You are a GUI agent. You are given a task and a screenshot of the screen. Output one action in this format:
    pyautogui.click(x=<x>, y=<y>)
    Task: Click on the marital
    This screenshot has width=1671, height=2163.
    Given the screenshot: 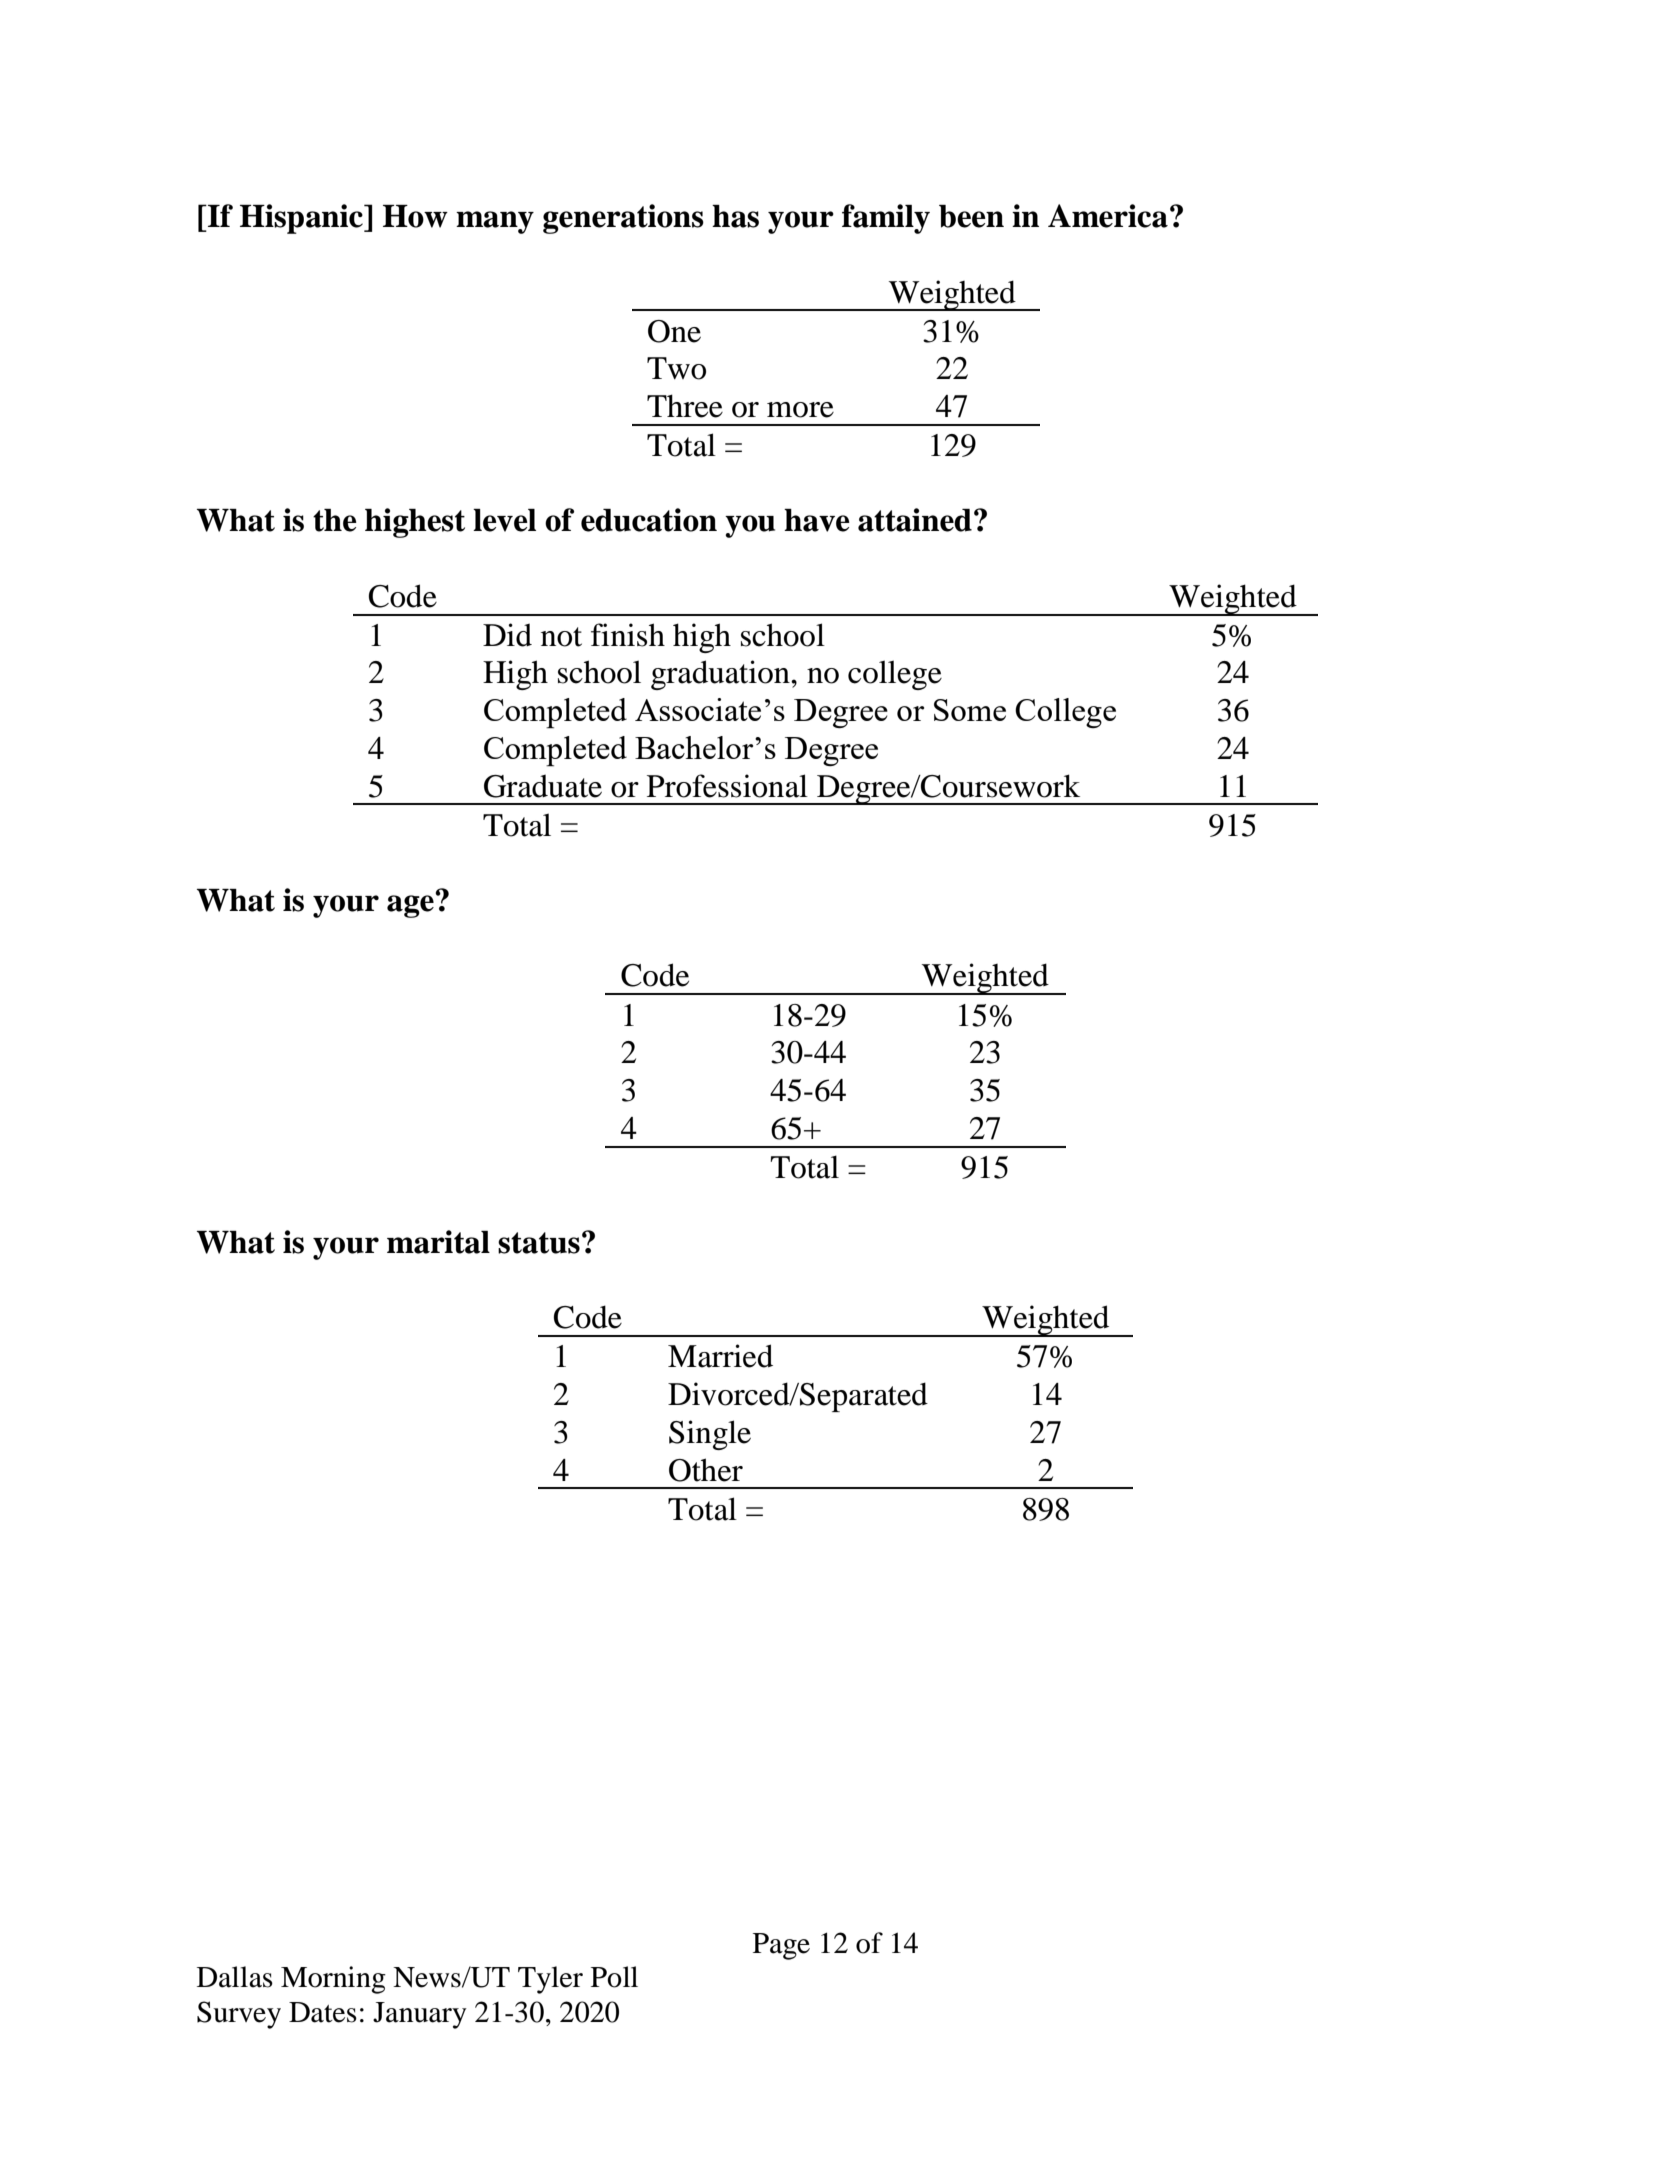 What is the action you would take?
    pyautogui.click(x=438, y=1242)
